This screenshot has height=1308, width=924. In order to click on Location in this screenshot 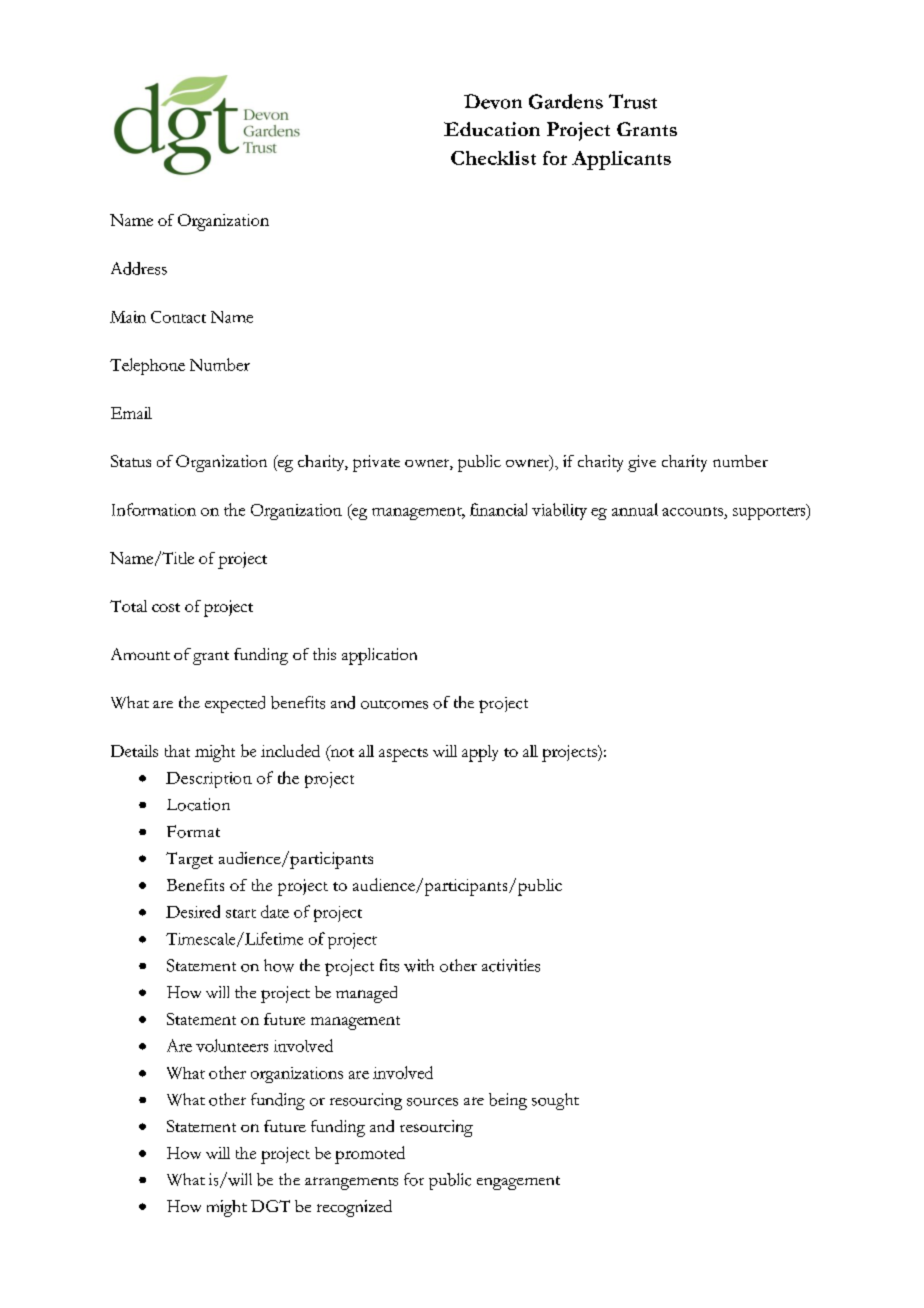, I will do `click(198, 804)`.
